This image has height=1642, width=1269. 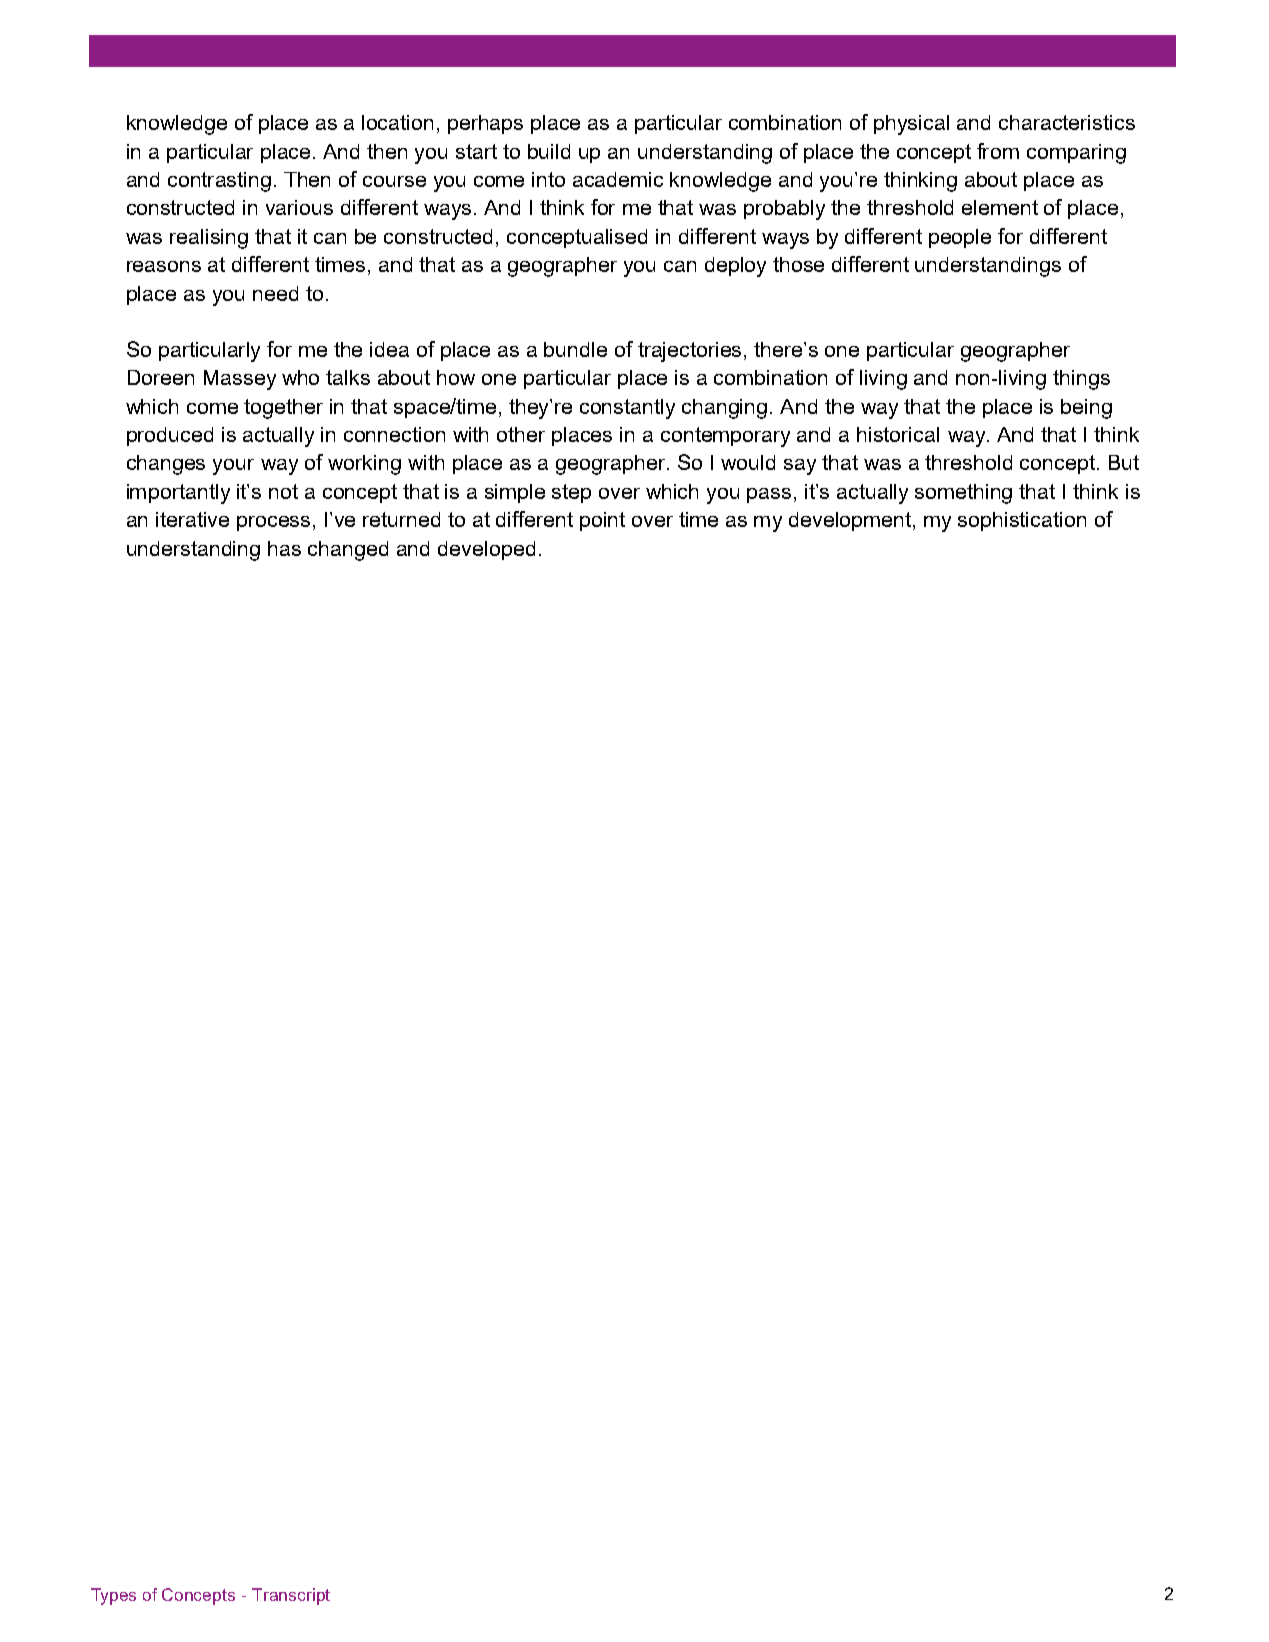 I want to click on Transcript, so click(x=291, y=1596).
